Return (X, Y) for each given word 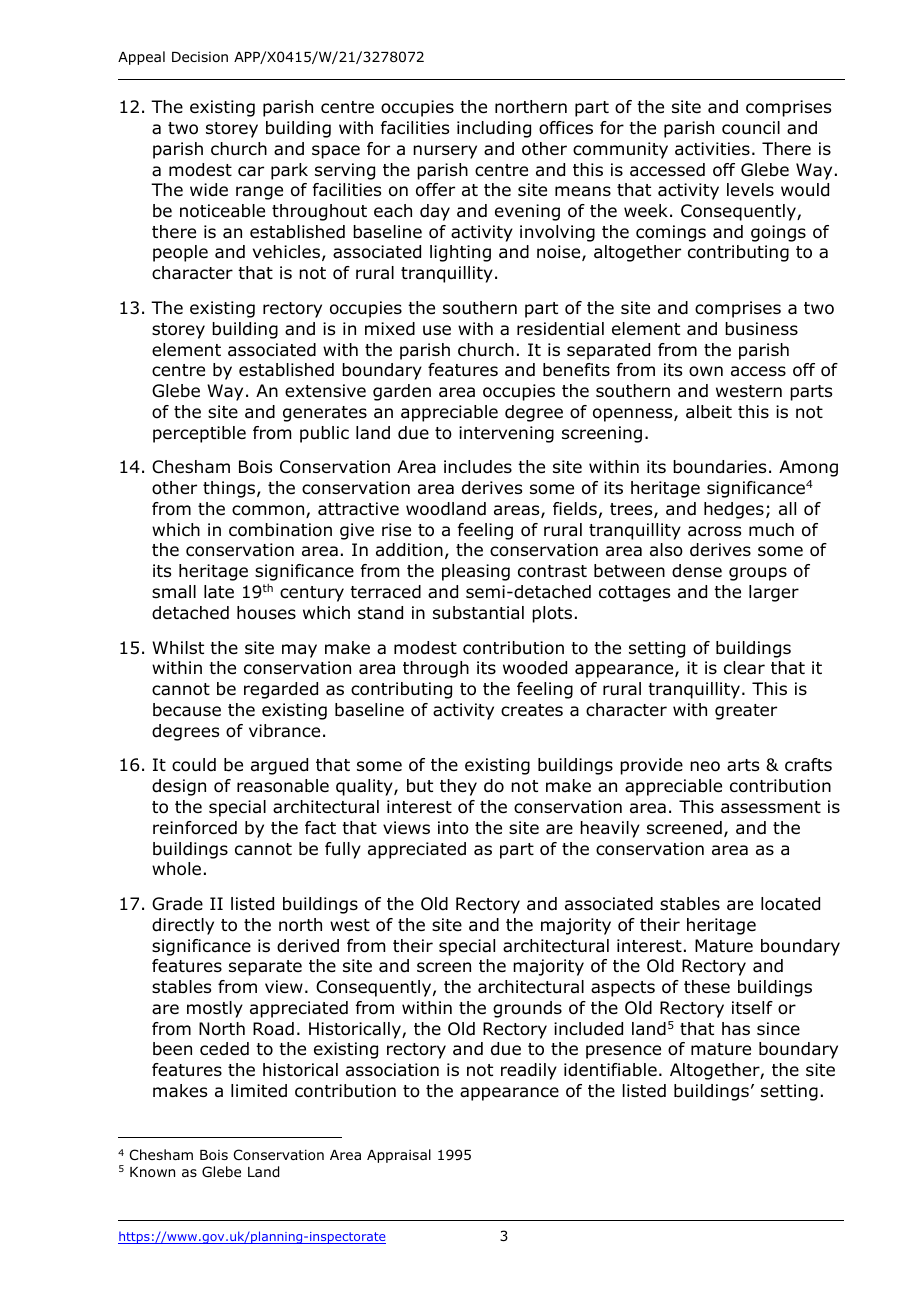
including (494, 129)
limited (259, 1091)
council (751, 128)
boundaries (719, 467)
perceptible (199, 434)
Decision (200, 57)
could (194, 765)
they (458, 787)
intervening (506, 434)
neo (705, 766)
